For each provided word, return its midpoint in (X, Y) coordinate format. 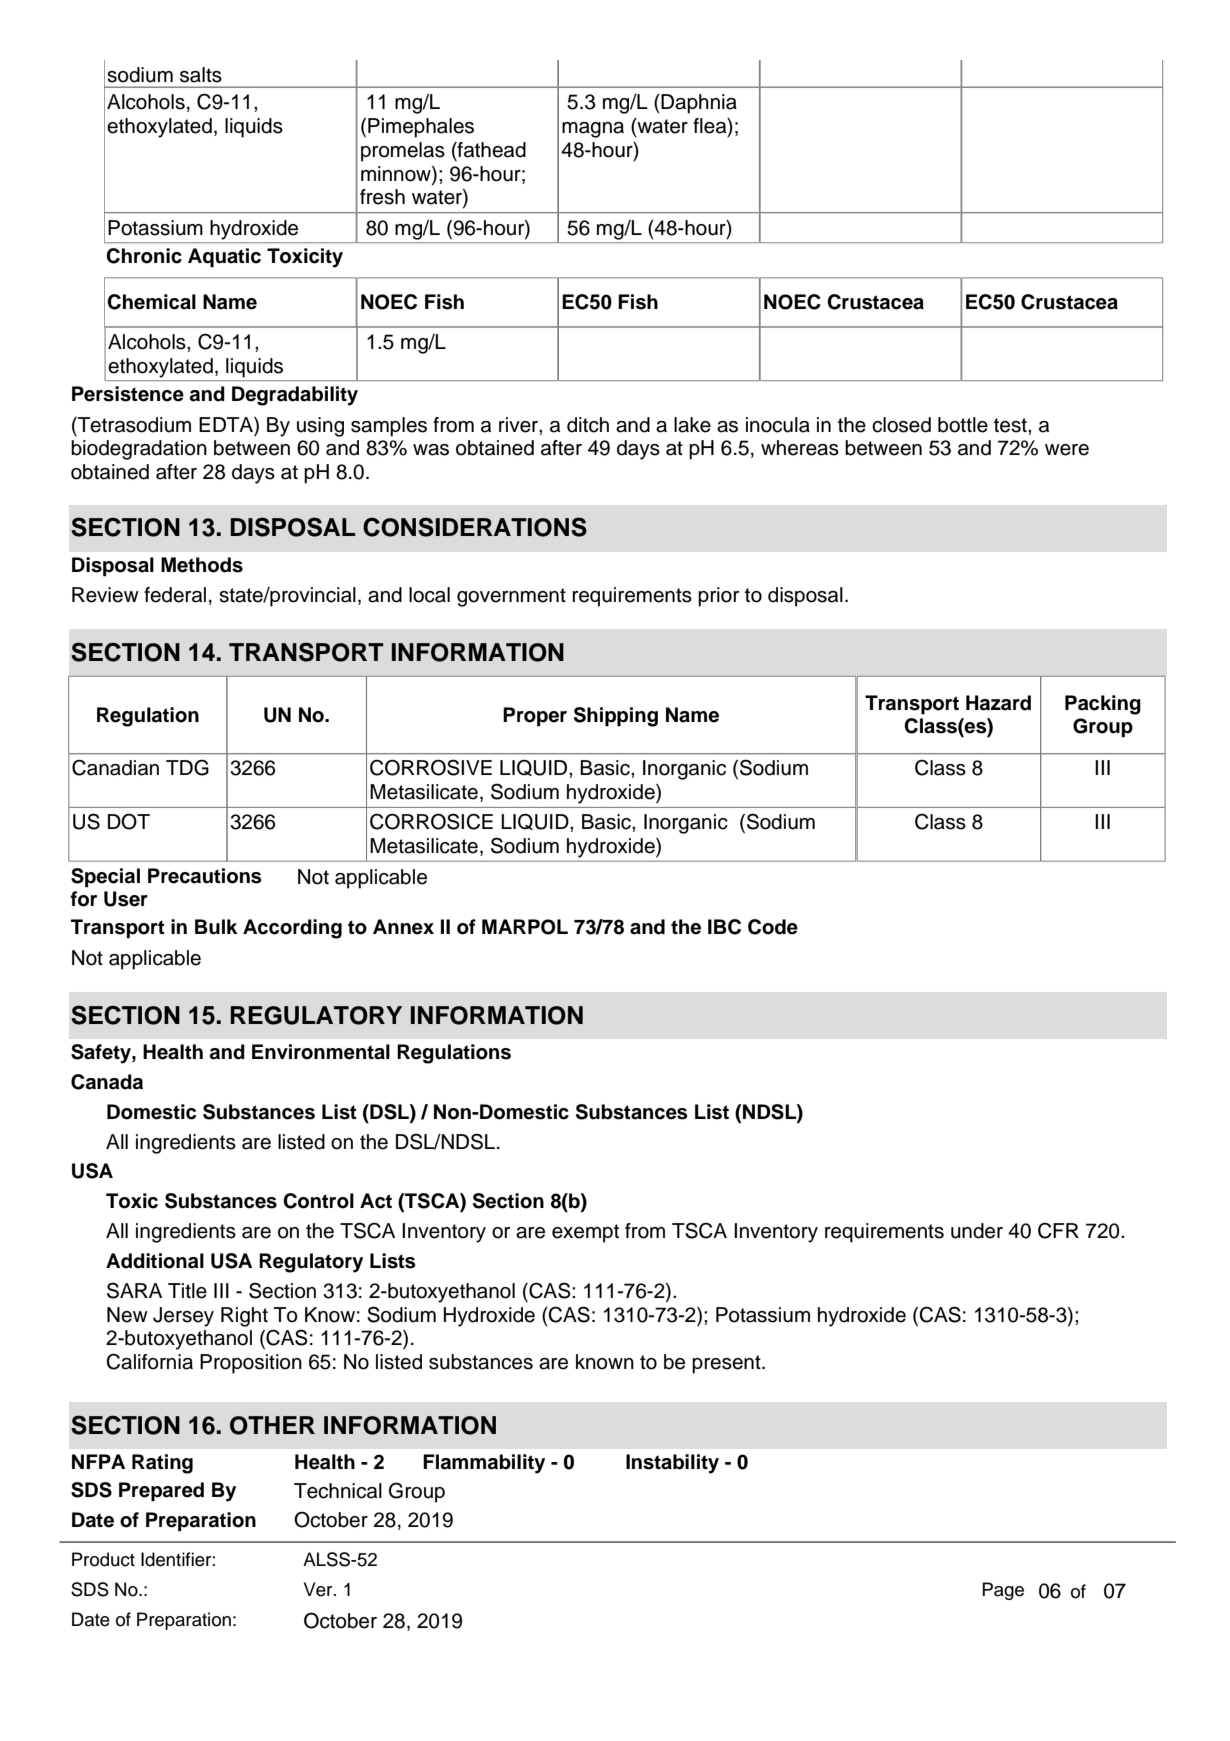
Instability (672, 1464)
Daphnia (698, 104)
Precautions (205, 876)
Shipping (616, 717)
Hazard (998, 703)
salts (201, 75)
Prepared (161, 1492)
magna (593, 130)
